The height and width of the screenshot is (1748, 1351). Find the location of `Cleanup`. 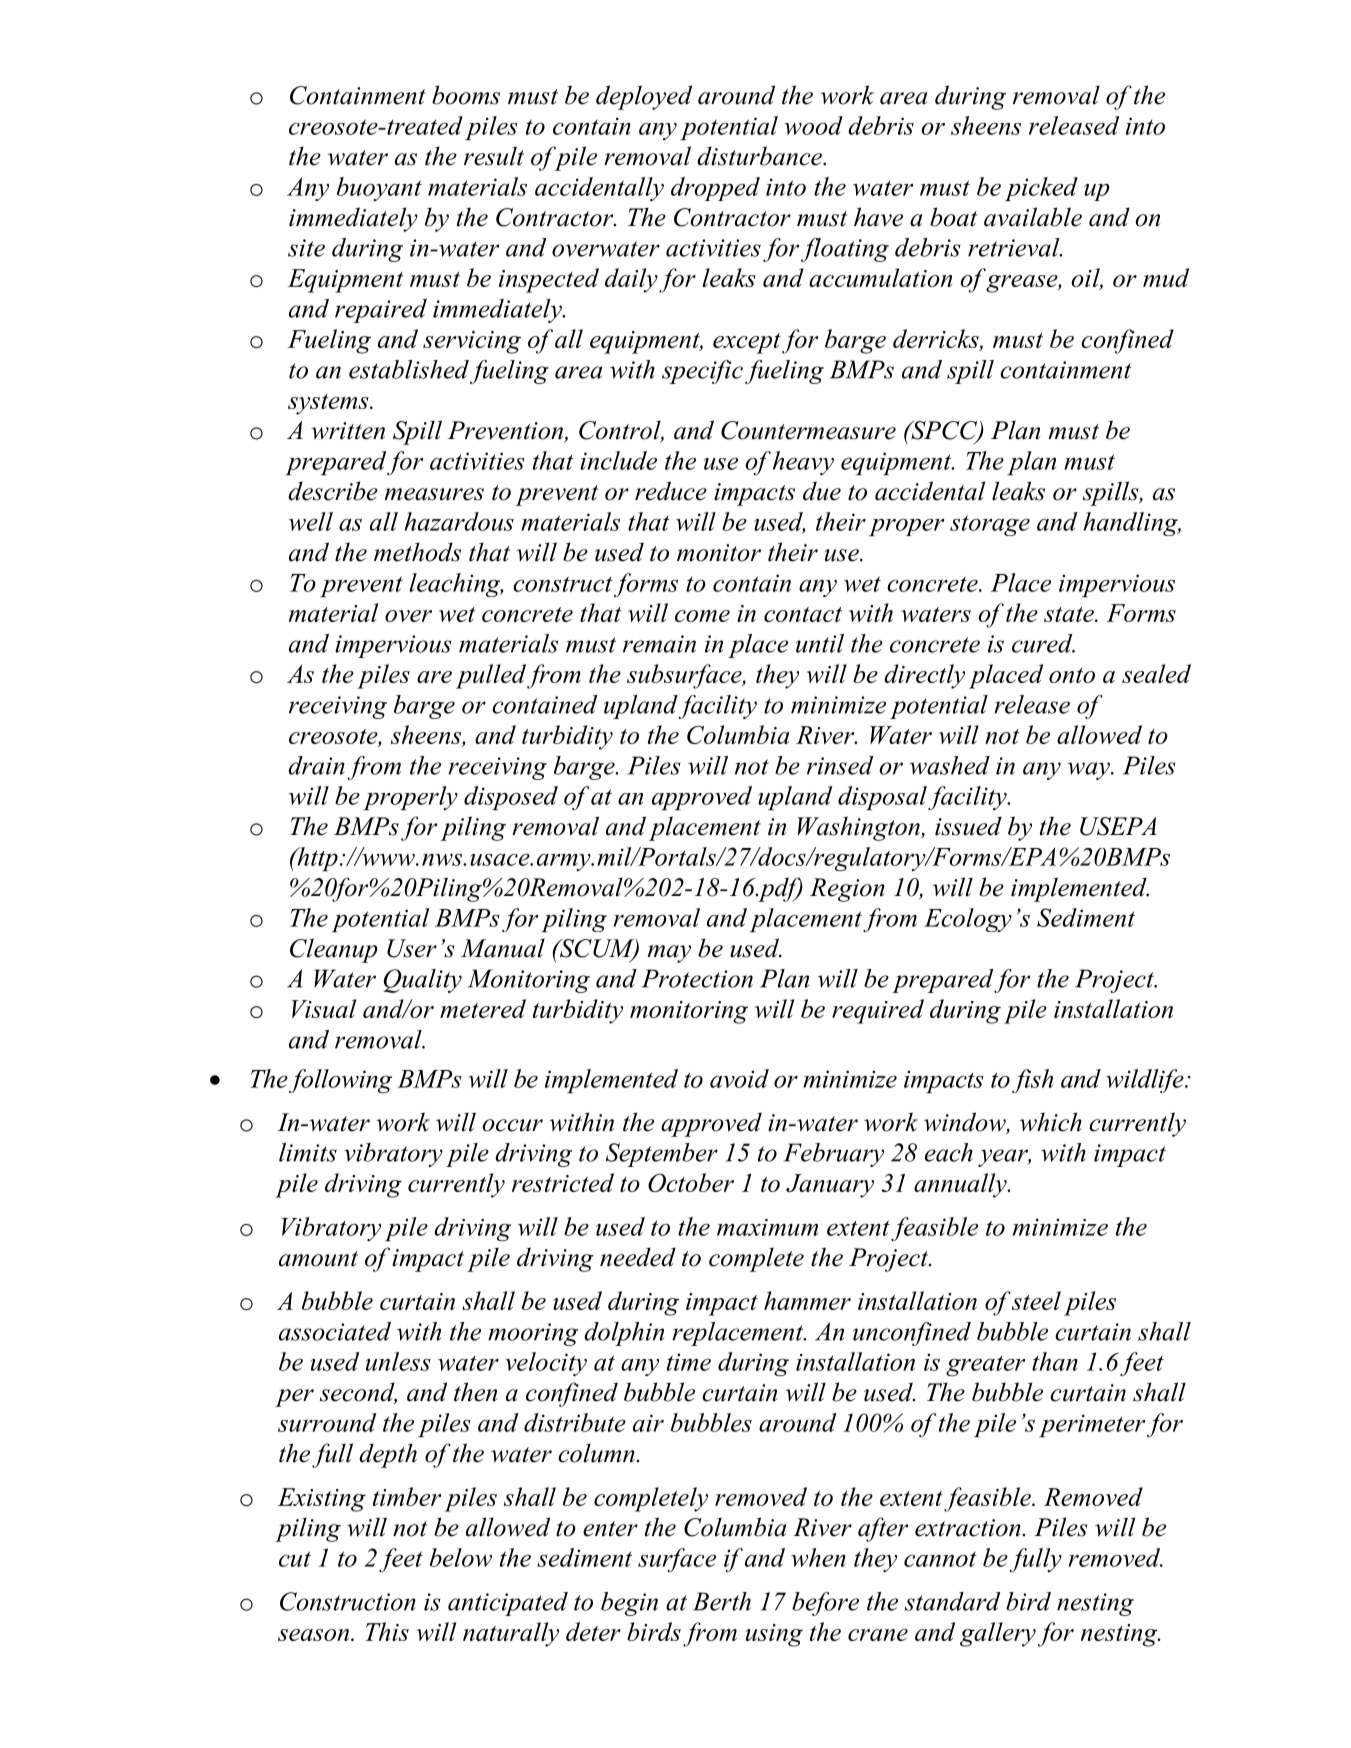

Cleanup is located at coordinates (334, 950).
